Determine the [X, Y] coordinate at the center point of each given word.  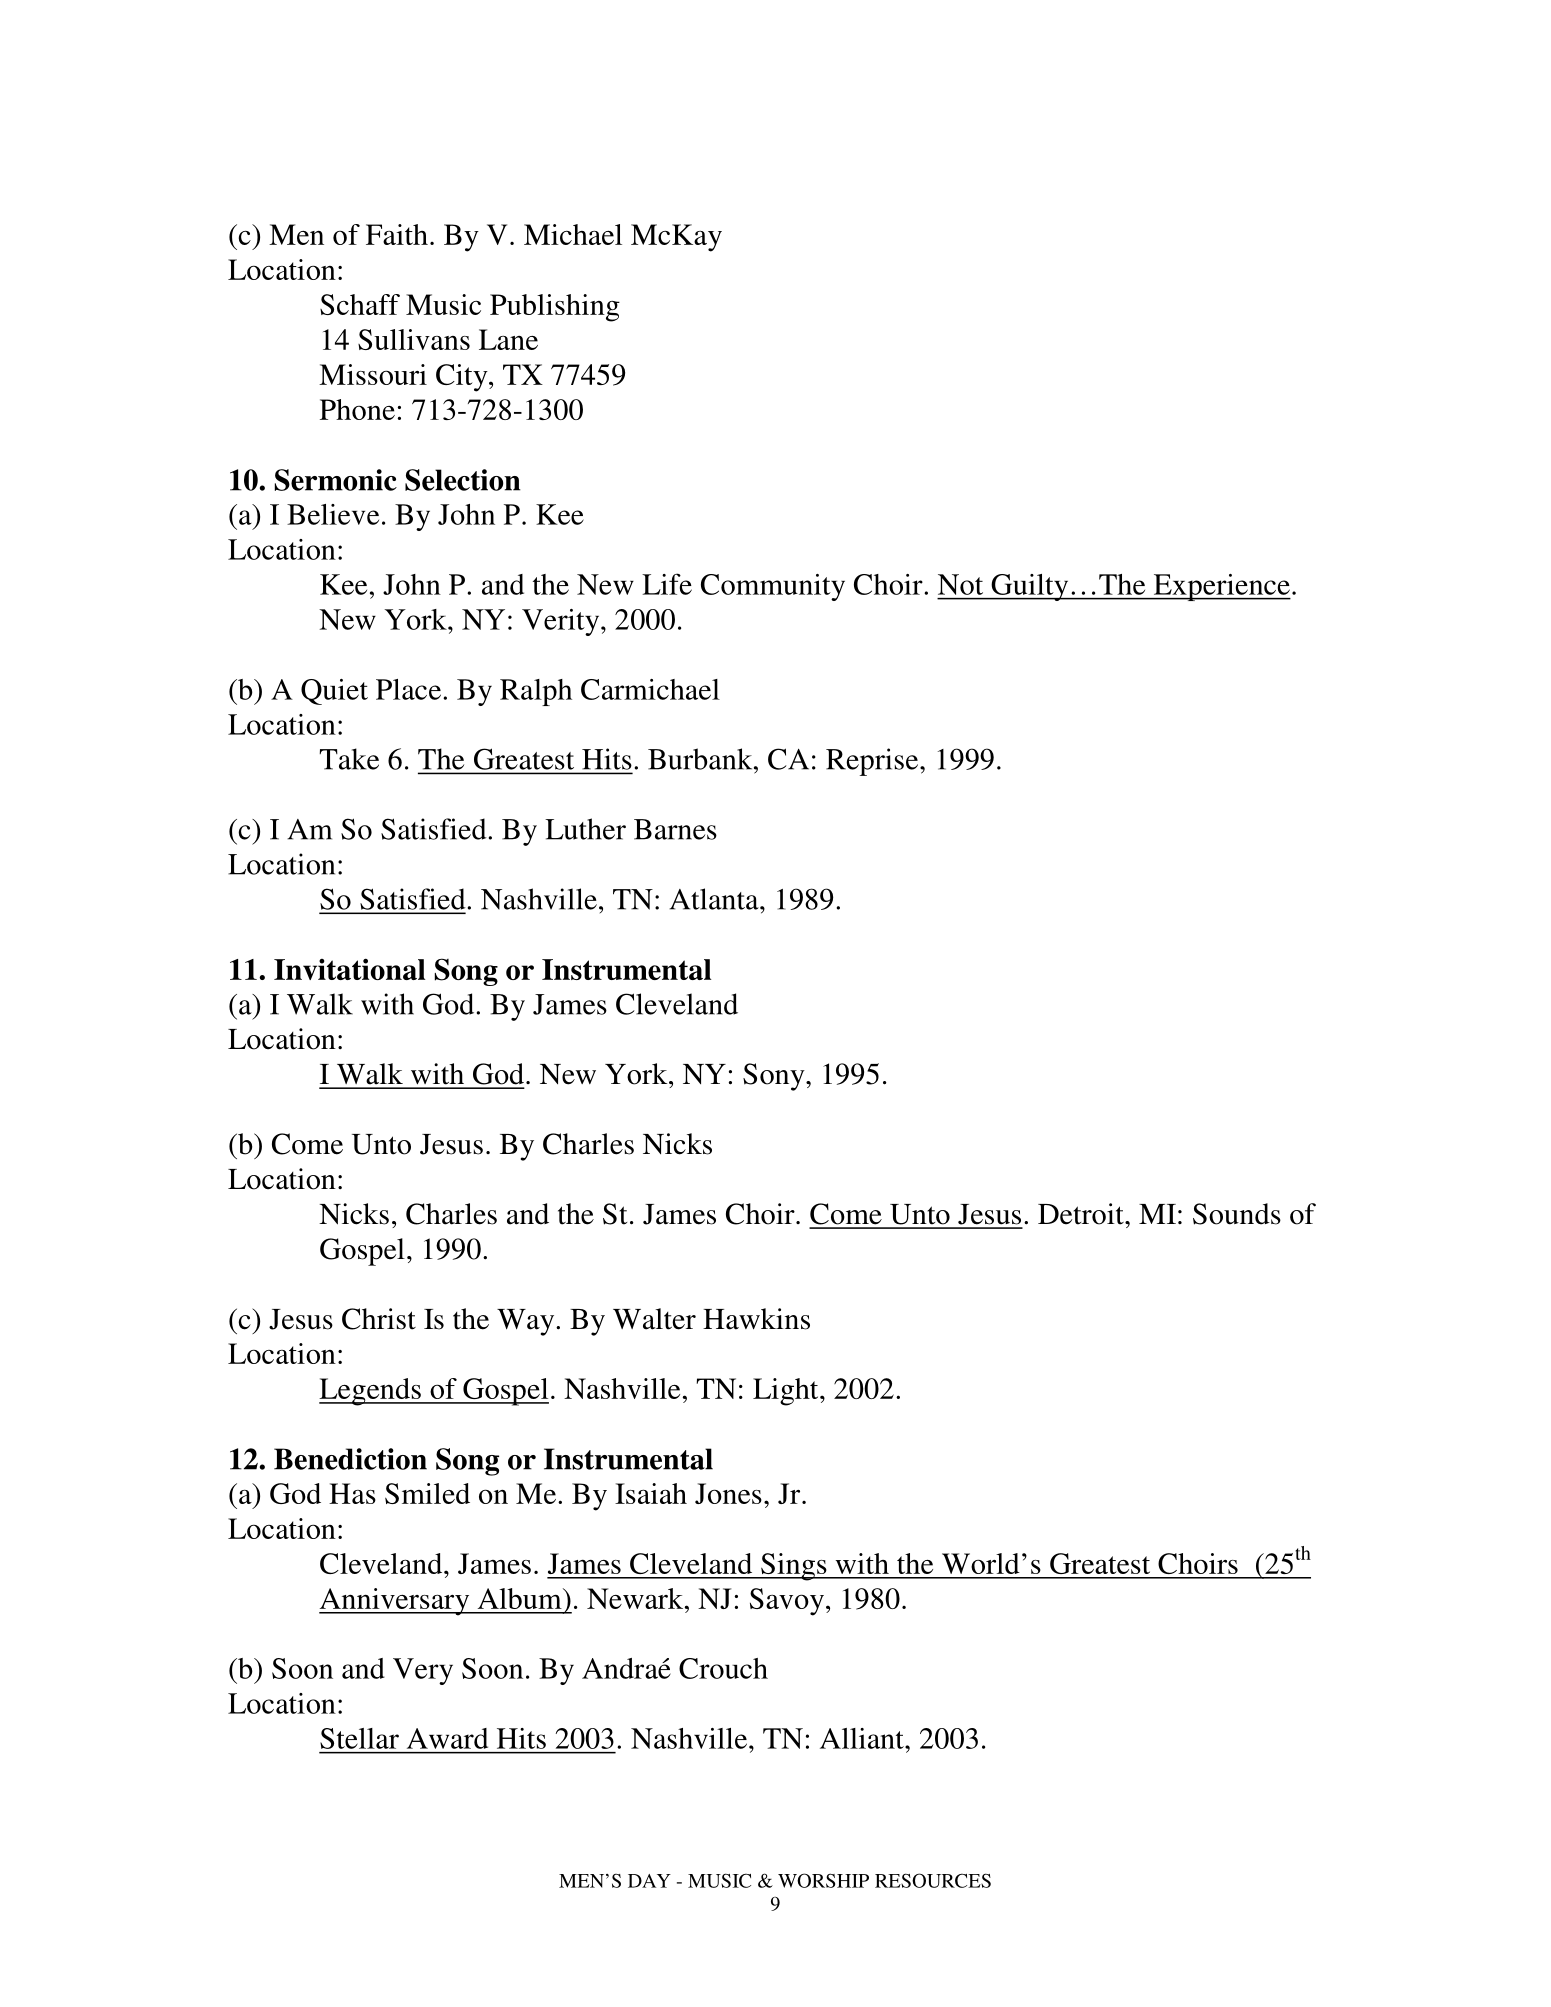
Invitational [349, 969]
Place [410, 689]
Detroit [1082, 1214]
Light [787, 1392]
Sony [775, 1077]
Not [960, 584]
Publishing [555, 308]
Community [773, 587]
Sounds [1237, 1214]
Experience [1221, 587]
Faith [397, 234]
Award [447, 1738]
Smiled [427, 1493]
